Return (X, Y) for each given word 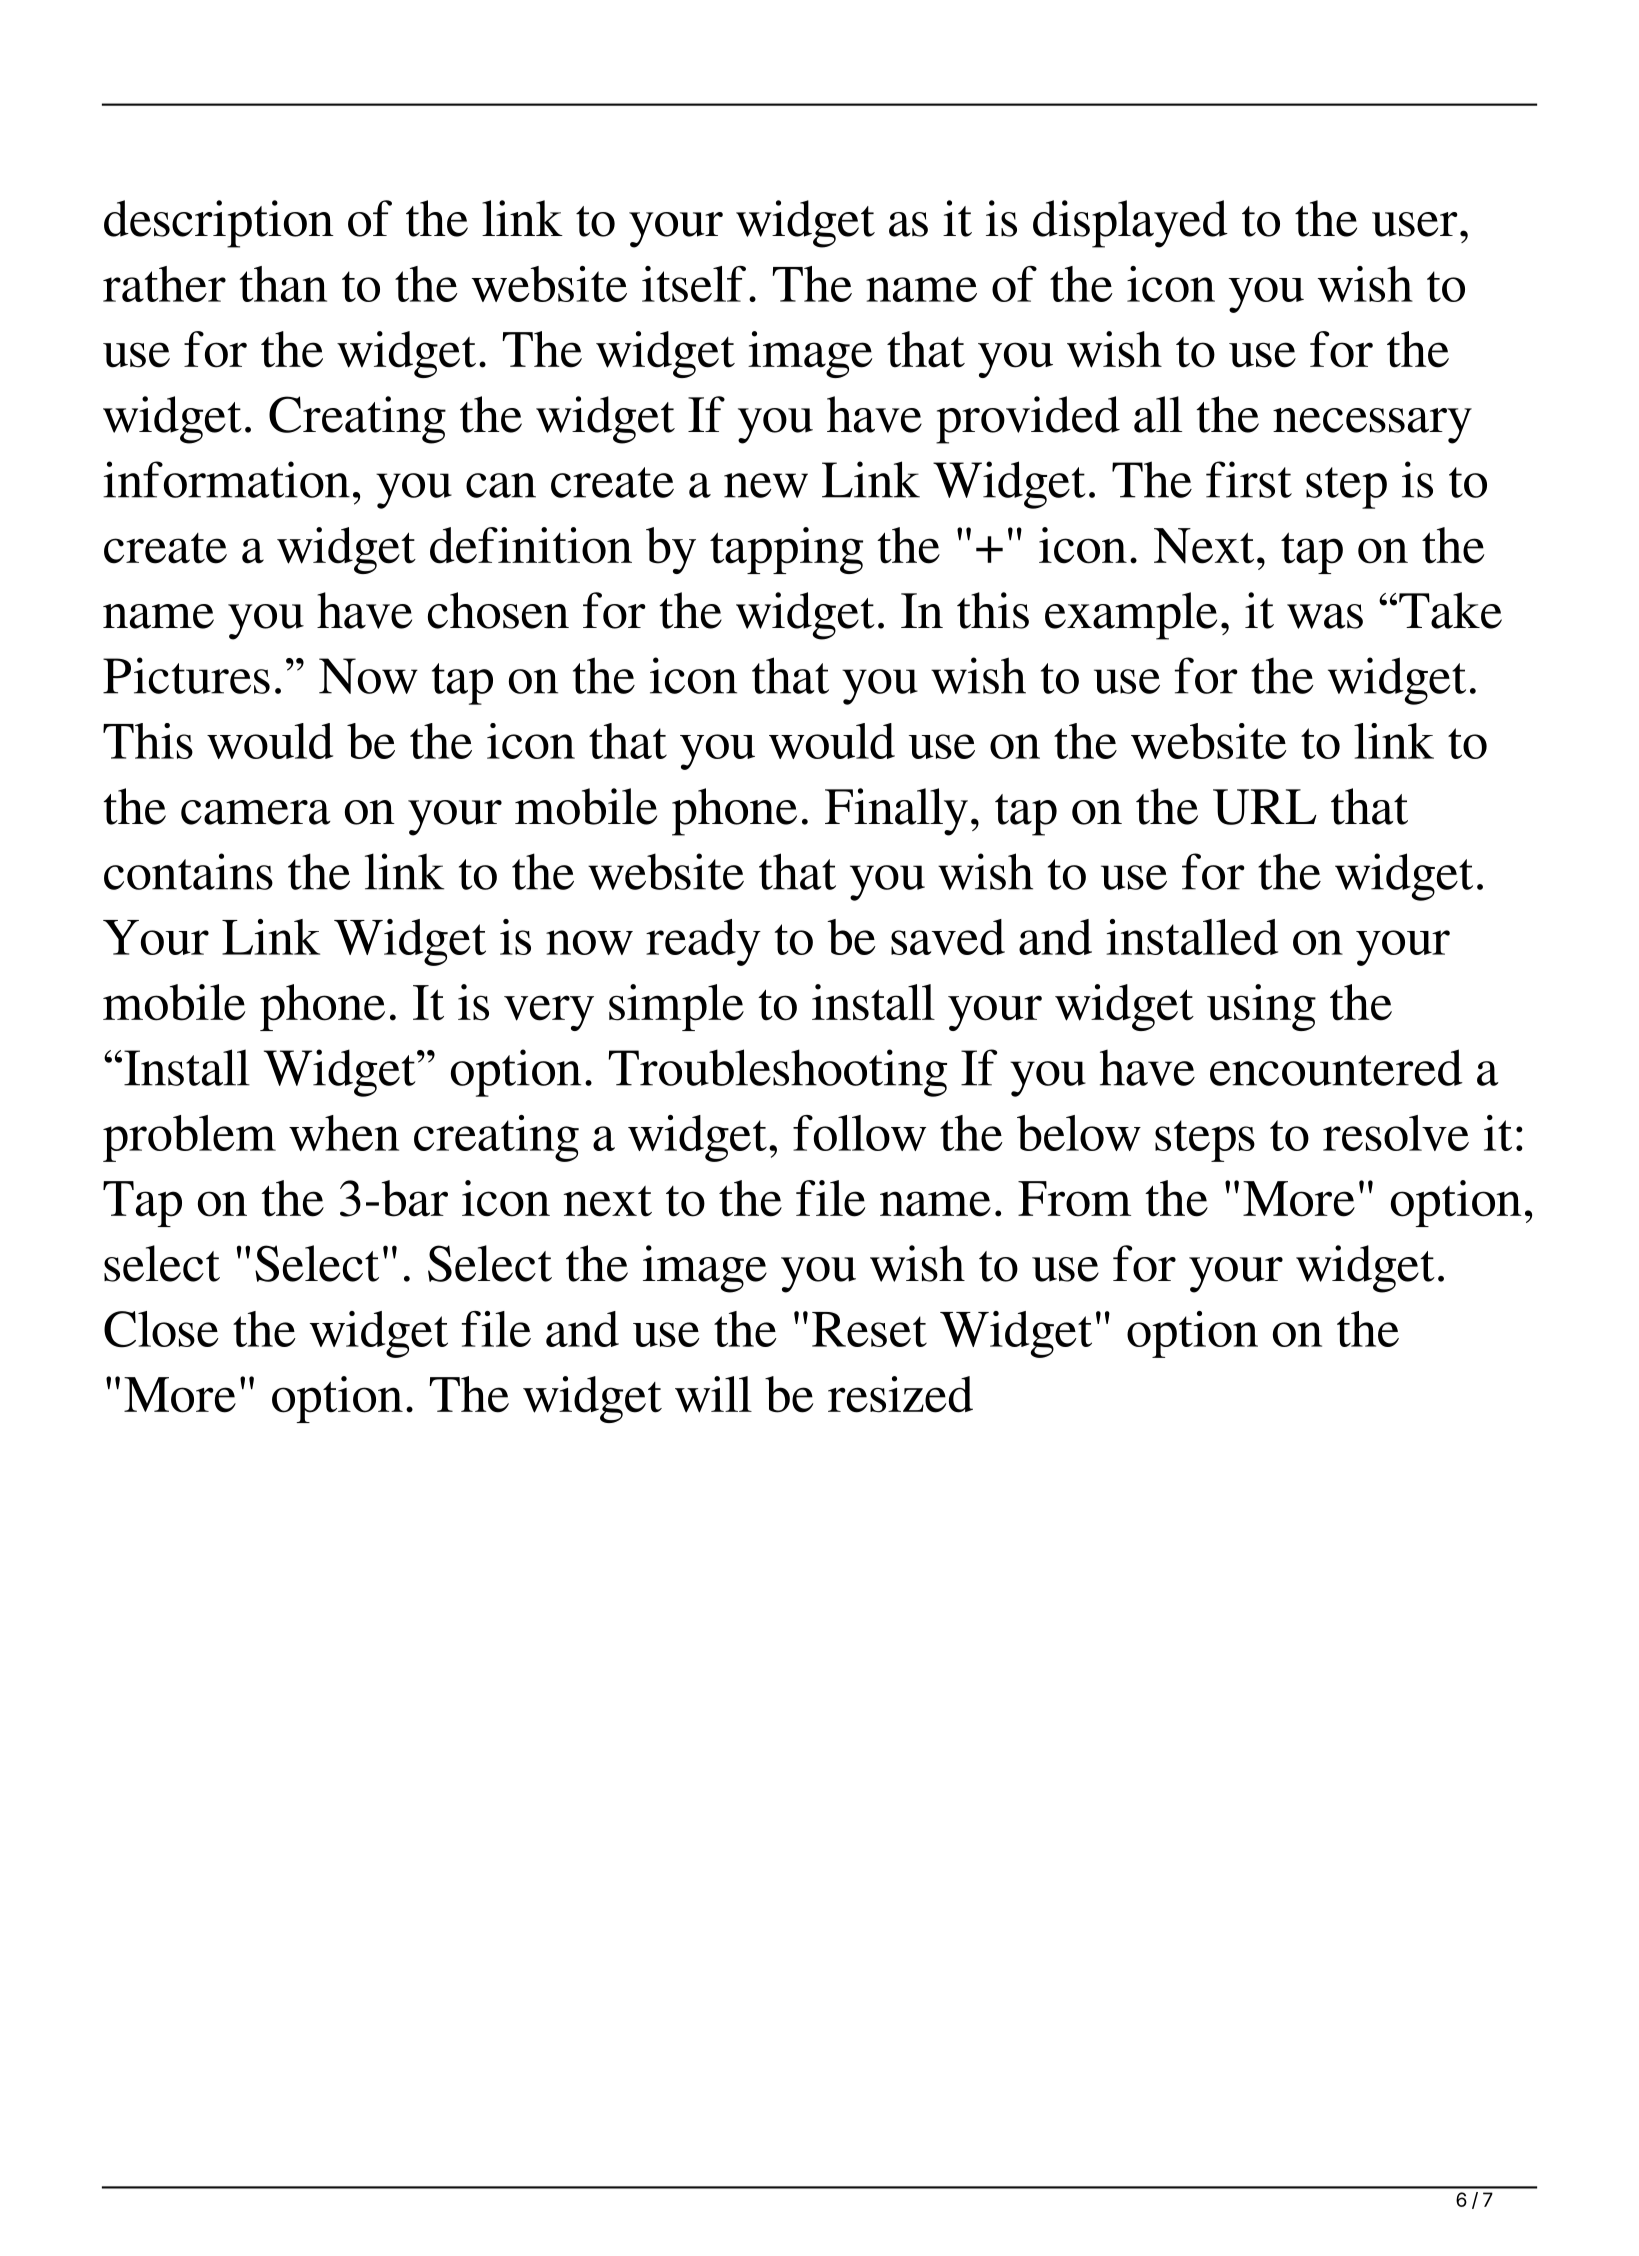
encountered (1336, 1067)
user (1415, 224)
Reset (869, 1329)
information (226, 479)
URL (1265, 807)
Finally (896, 812)
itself (694, 284)
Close (161, 1329)
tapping (786, 550)
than (283, 284)
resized (900, 1394)
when (344, 1133)
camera (256, 812)
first (1249, 479)
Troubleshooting (778, 1073)
